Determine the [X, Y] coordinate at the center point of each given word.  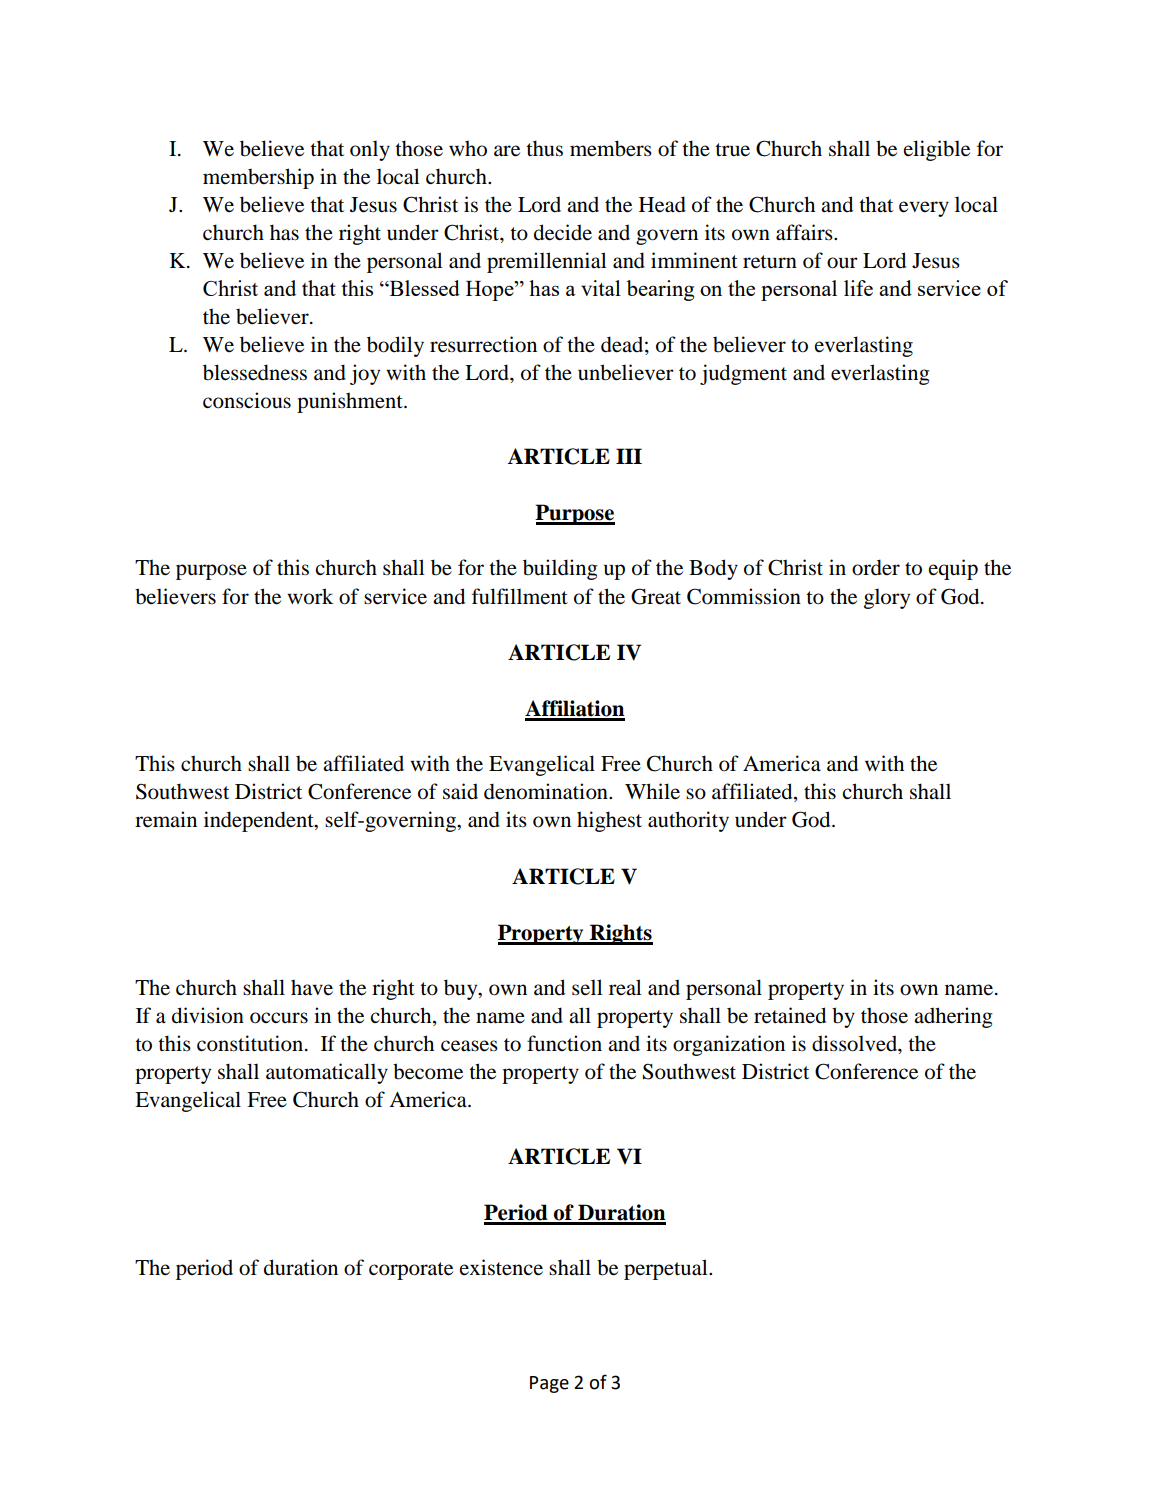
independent [260, 821]
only [370, 150]
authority [688, 821]
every [924, 209]
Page [549, 1384]
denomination [547, 791]
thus [544, 148]
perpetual [667, 1269]
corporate [411, 1271]
